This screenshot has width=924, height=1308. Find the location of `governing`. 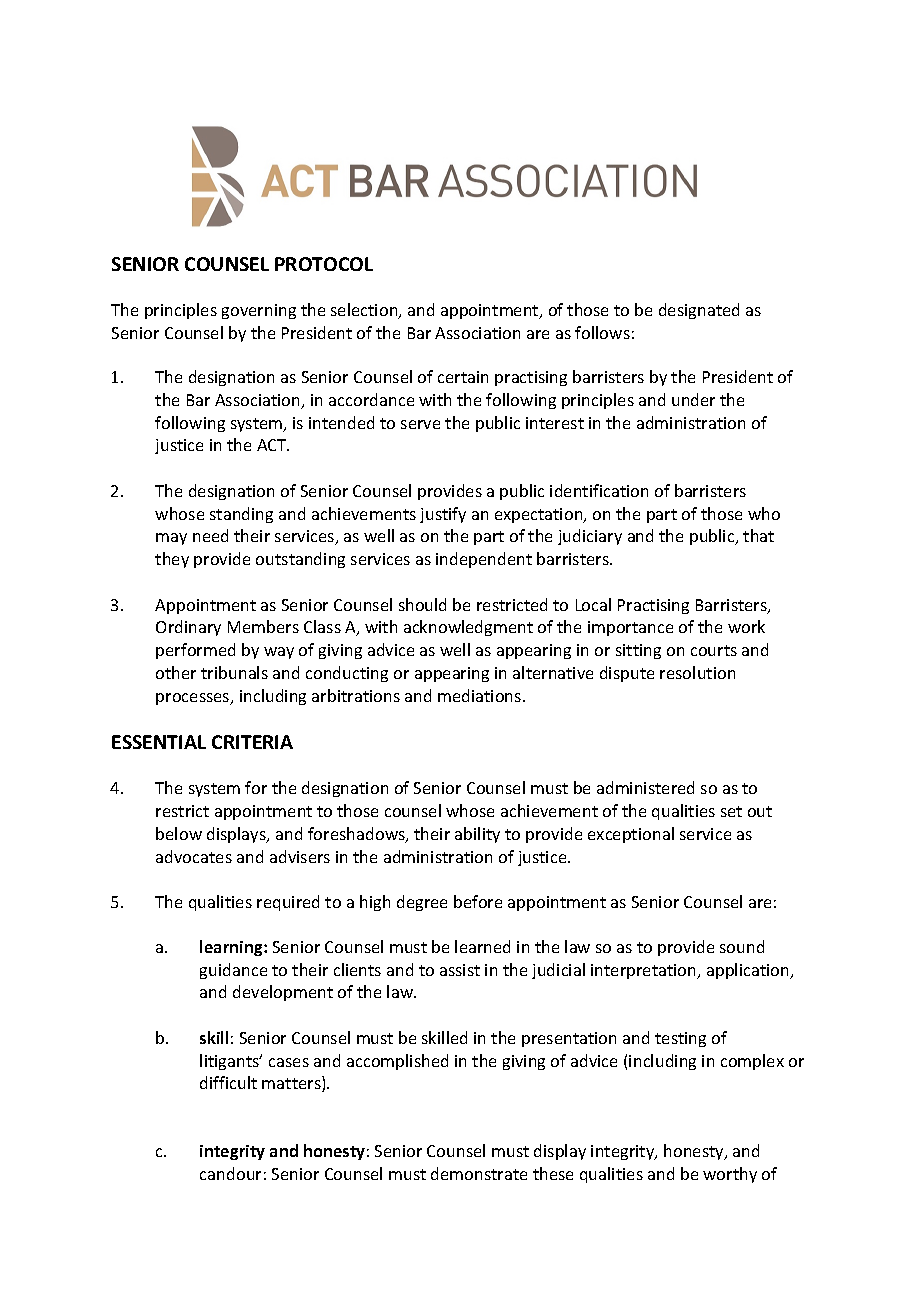

governing is located at coordinates (259, 311).
